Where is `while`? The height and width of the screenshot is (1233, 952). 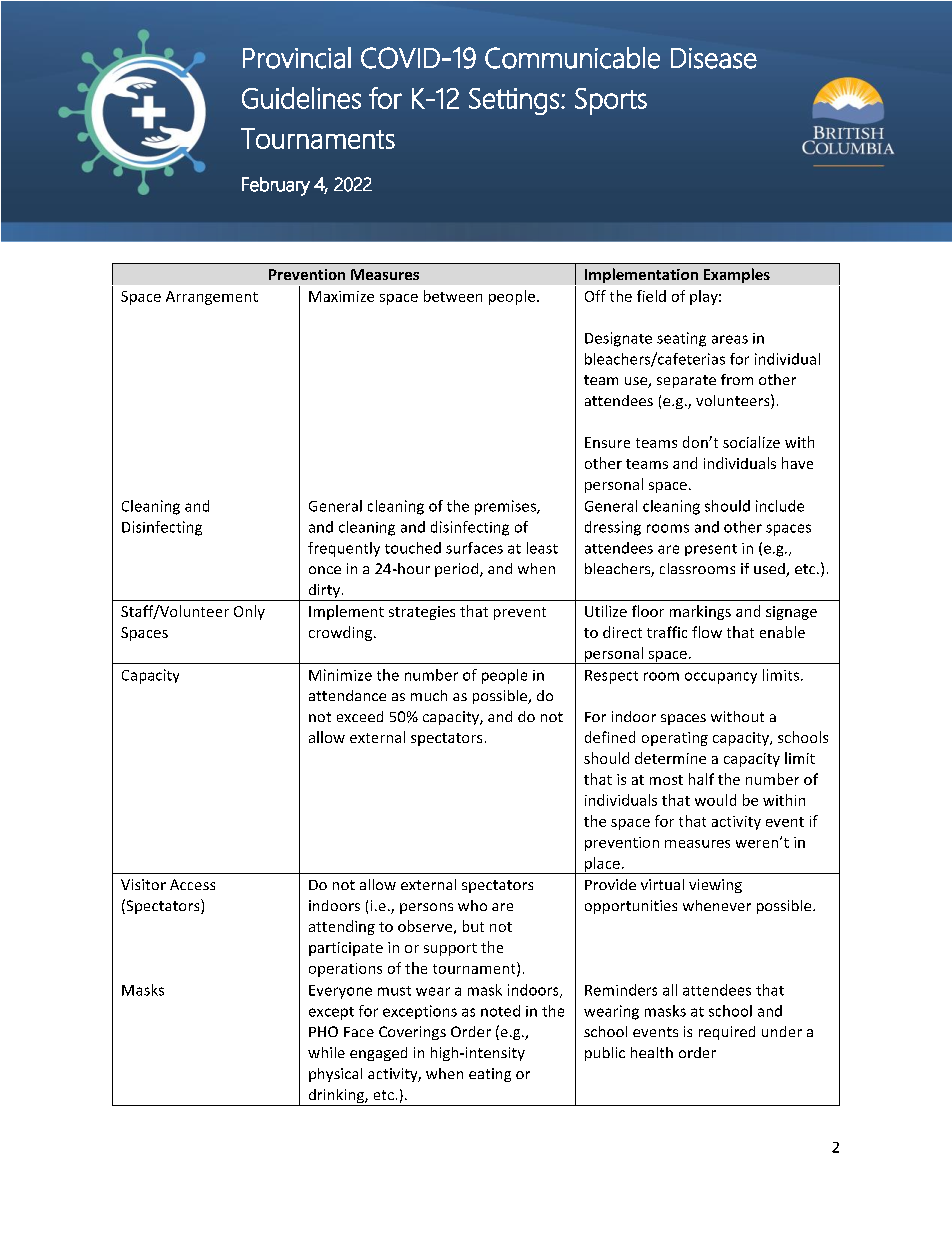
while is located at coordinates (326, 1052).
